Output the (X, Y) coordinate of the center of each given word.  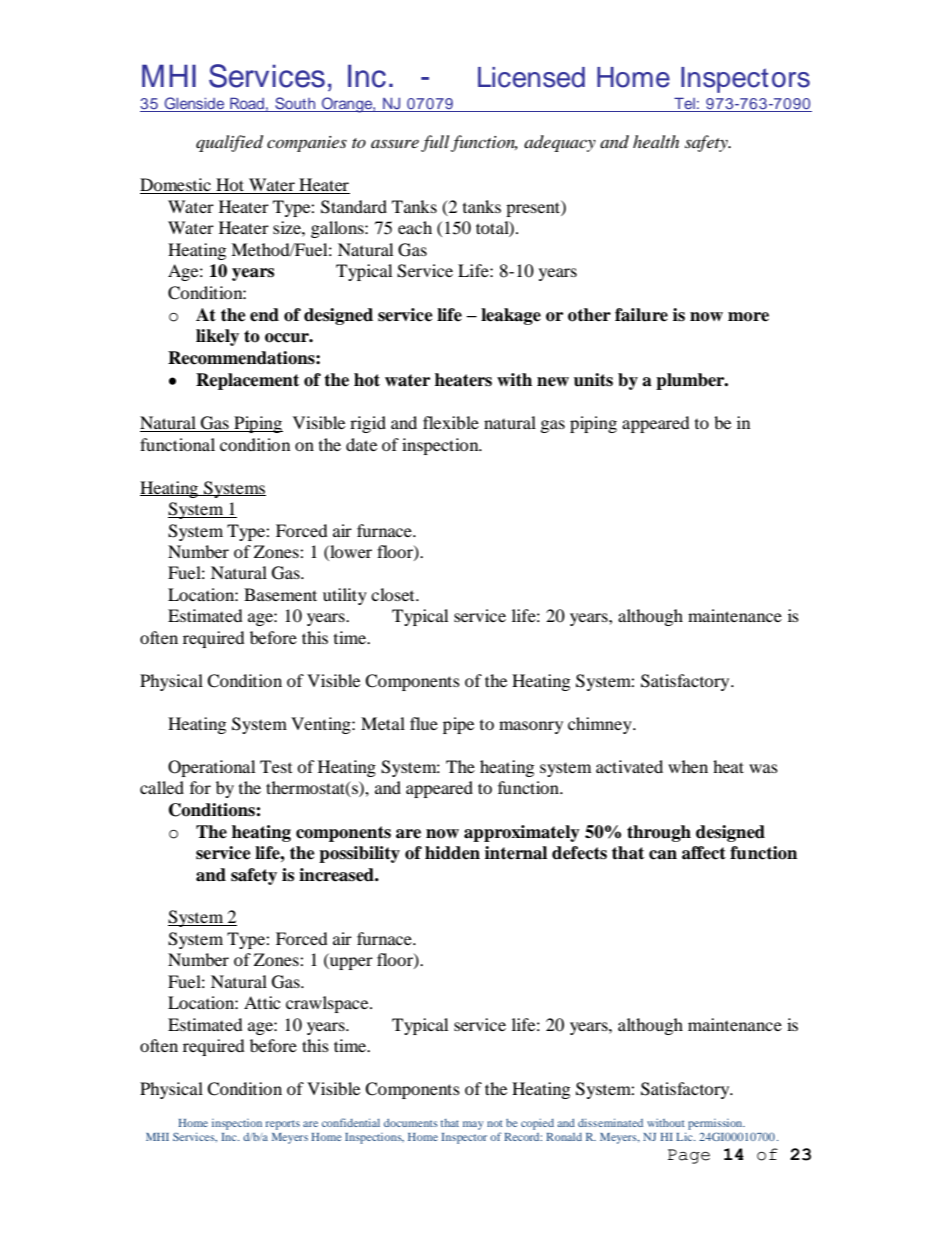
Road (247, 103)
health (656, 141)
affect (704, 853)
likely (217, 337)
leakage (511, 316)
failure (641, 315)
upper (350, 963)
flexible (451, 422)
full (436, 143)
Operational (211, 768)
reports (283, 1125)
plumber (691, 381)
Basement (280, 594)
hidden (452, 853)
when (688, 766)
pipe (458, 725)
